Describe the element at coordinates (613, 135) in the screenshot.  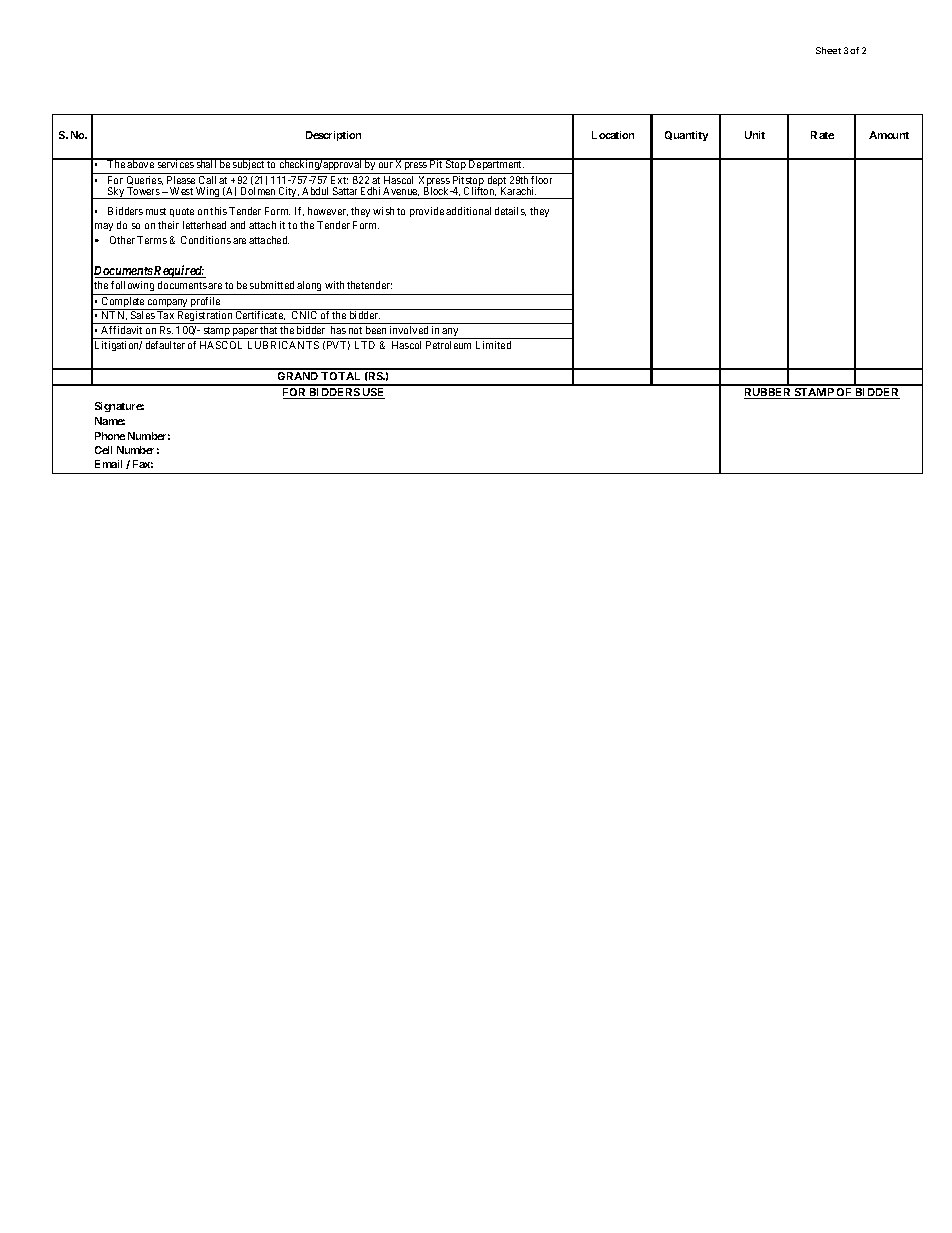
I see `Location` at that location.
